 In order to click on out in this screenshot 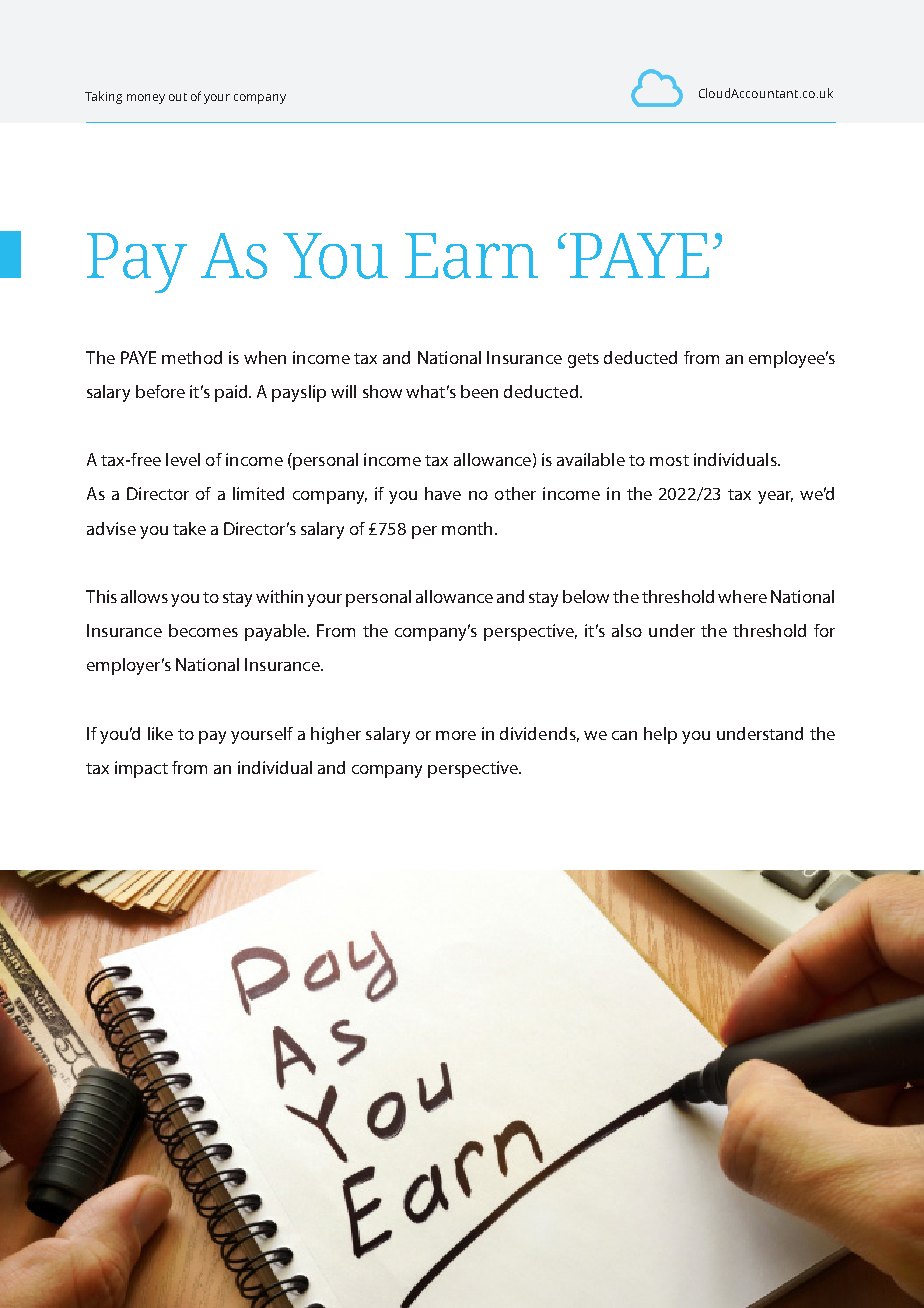, I will do `click(178, 97)`.
